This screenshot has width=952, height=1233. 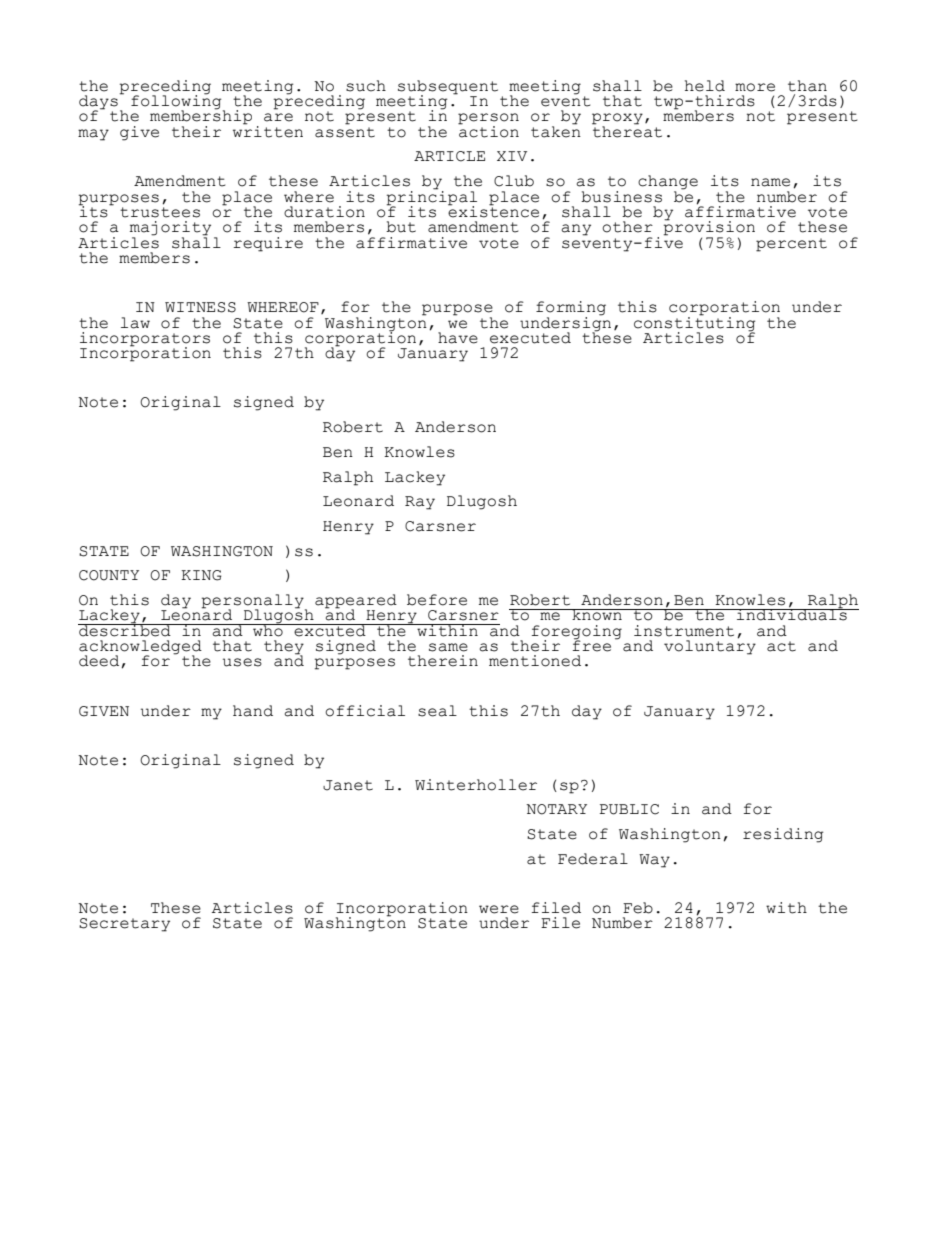 What do you see at coordinates (448, 88) in the screenshot?
I see `subsequent` at bounding box center [448, 88].
